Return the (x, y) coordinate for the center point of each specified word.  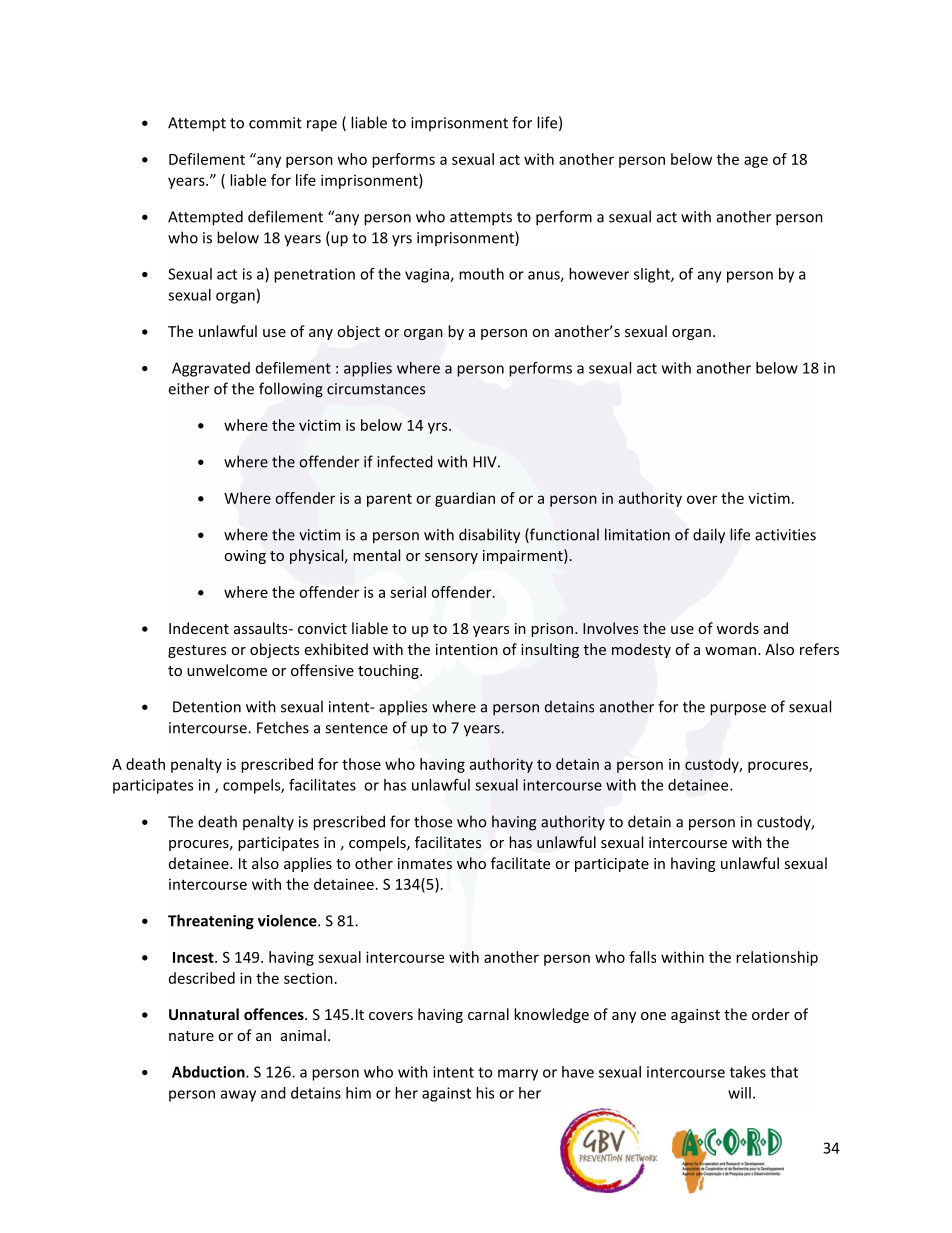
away (238, 1096)
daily (709, 536)
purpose (738, 710)
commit (275, 123)
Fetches (283, 727)
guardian (465, 499)
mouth (481, 274)
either (188, 388)
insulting (550, 650)
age (756, 162)
